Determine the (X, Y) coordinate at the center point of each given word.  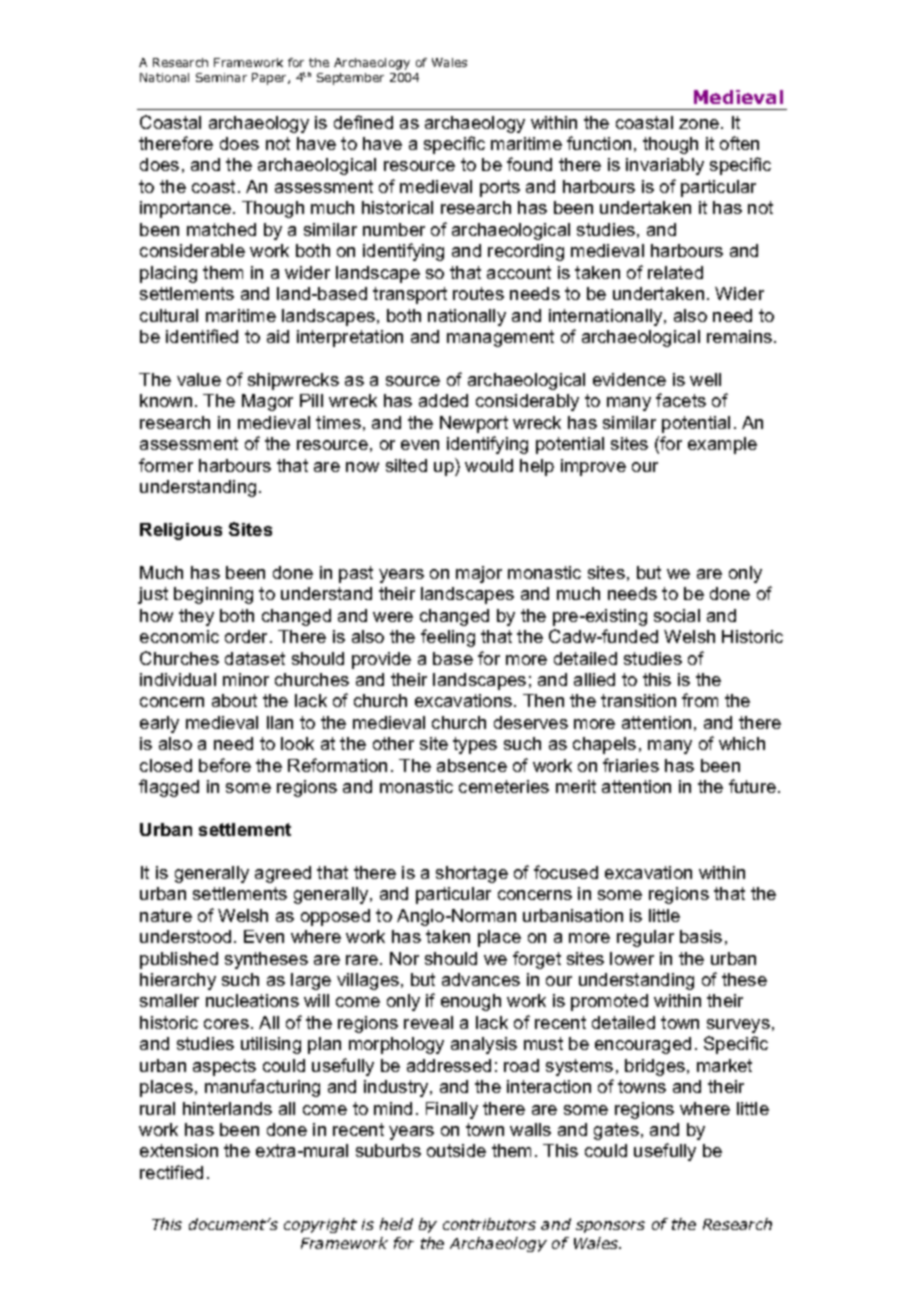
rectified (171, 1172)
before (225, 765)
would (489, 465)
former (166, 465)
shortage (472, 874)
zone (699, 124)
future (752, 786)
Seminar (221, 77)
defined (363, 122)
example (722, 445)
